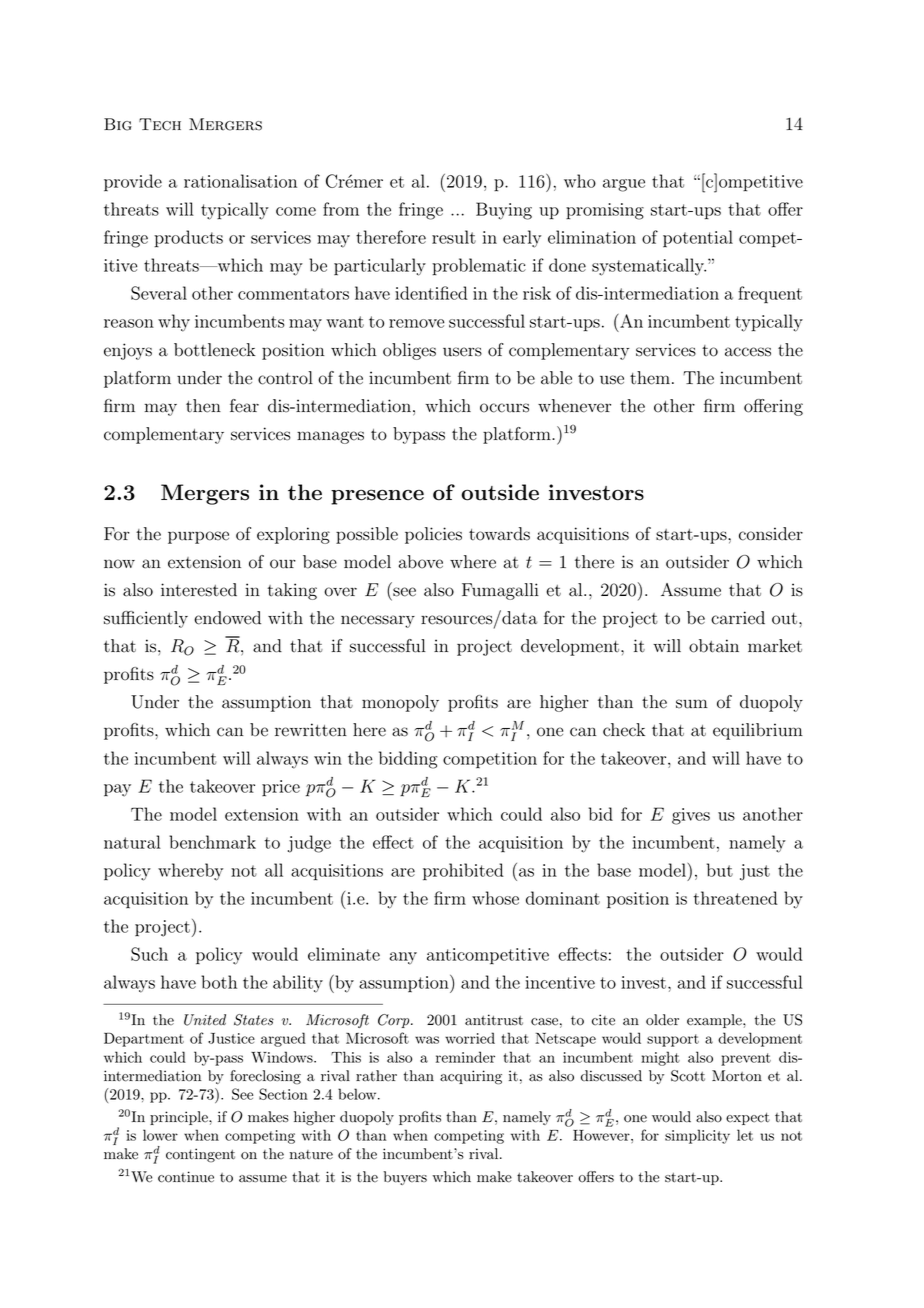  Describe the element at coordinates (698, 238) in the screenshot. I see `potential` at that location.
